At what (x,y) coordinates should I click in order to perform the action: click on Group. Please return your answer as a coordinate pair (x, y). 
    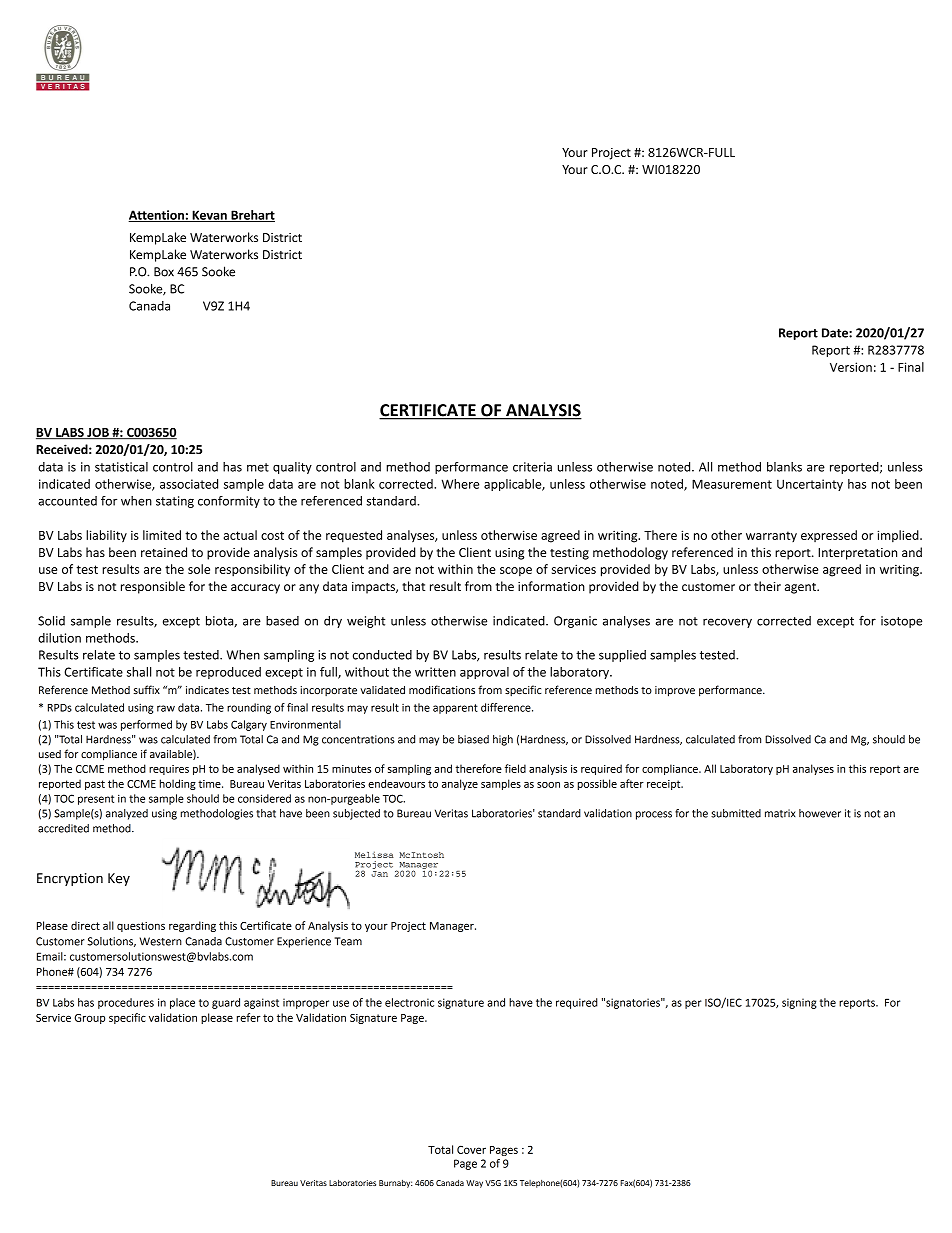
    Looking at the image, I should click on (90, 1019).
